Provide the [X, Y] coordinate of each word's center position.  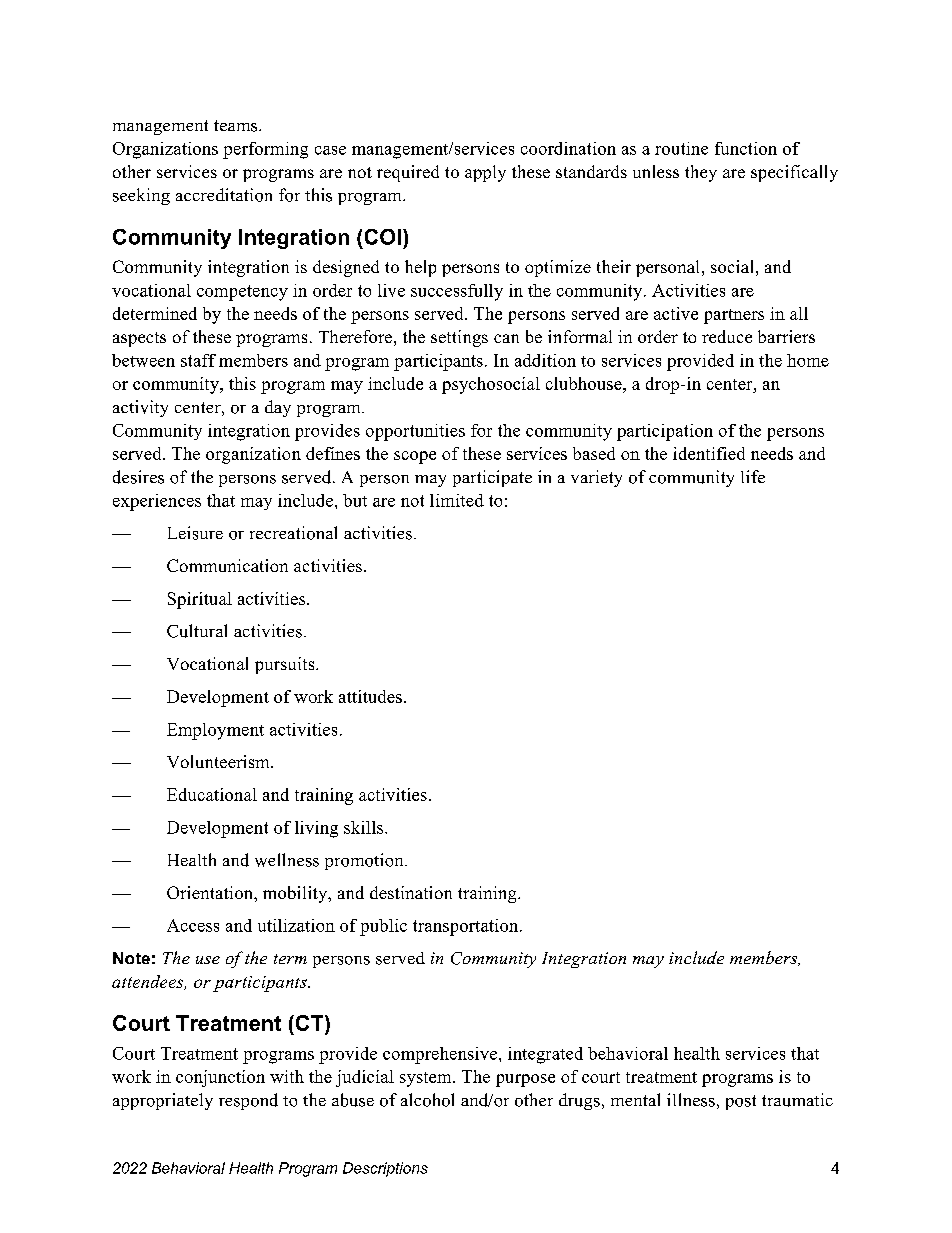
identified [709, 453]
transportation [467, 927]
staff [198, 360]
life [753, 476]
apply [485, 173]
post [741, 1102]
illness [691, 1100]
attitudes [370, 696]
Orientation [211, 892]
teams [237, 126]
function [746, 148]
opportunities [415, 432]
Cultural [197, 631]
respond [248, 1101]
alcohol [427, 1100]
